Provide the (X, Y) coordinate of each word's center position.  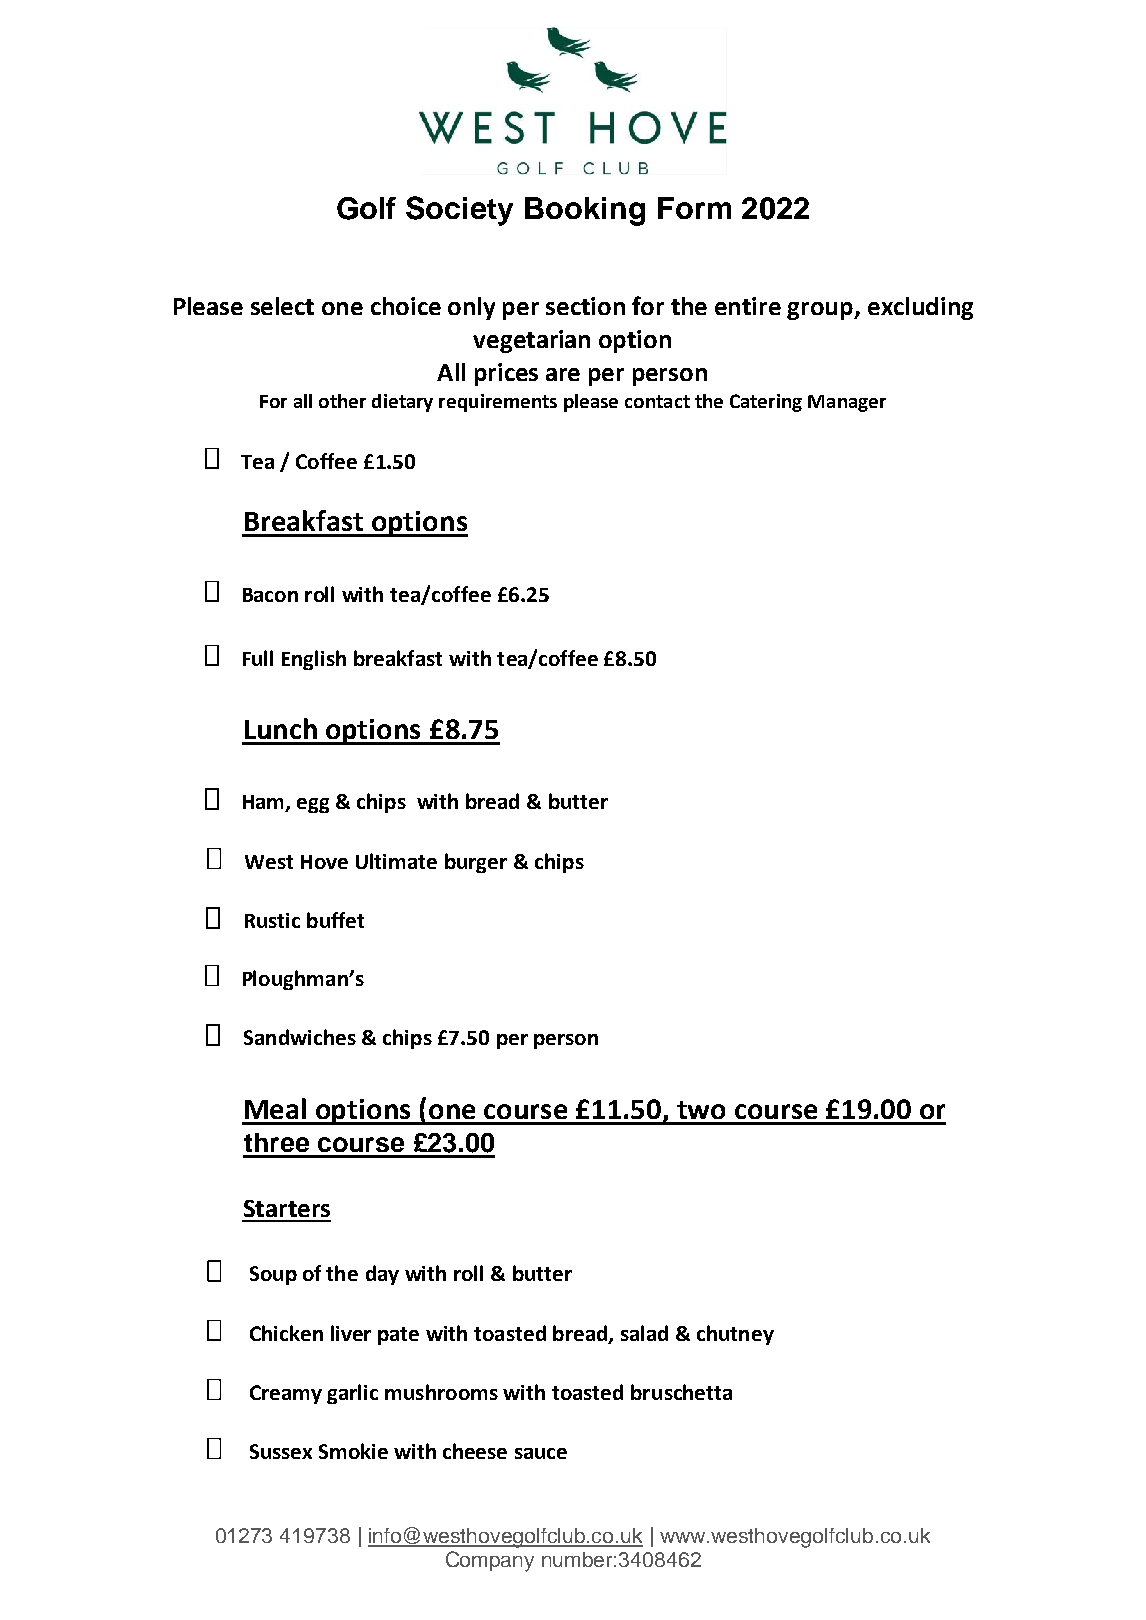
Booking (585, 211)
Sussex (281, 1451)
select (282, 306)
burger (476, 863)
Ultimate (396, 861)
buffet (335, 920)
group (821, 311)
